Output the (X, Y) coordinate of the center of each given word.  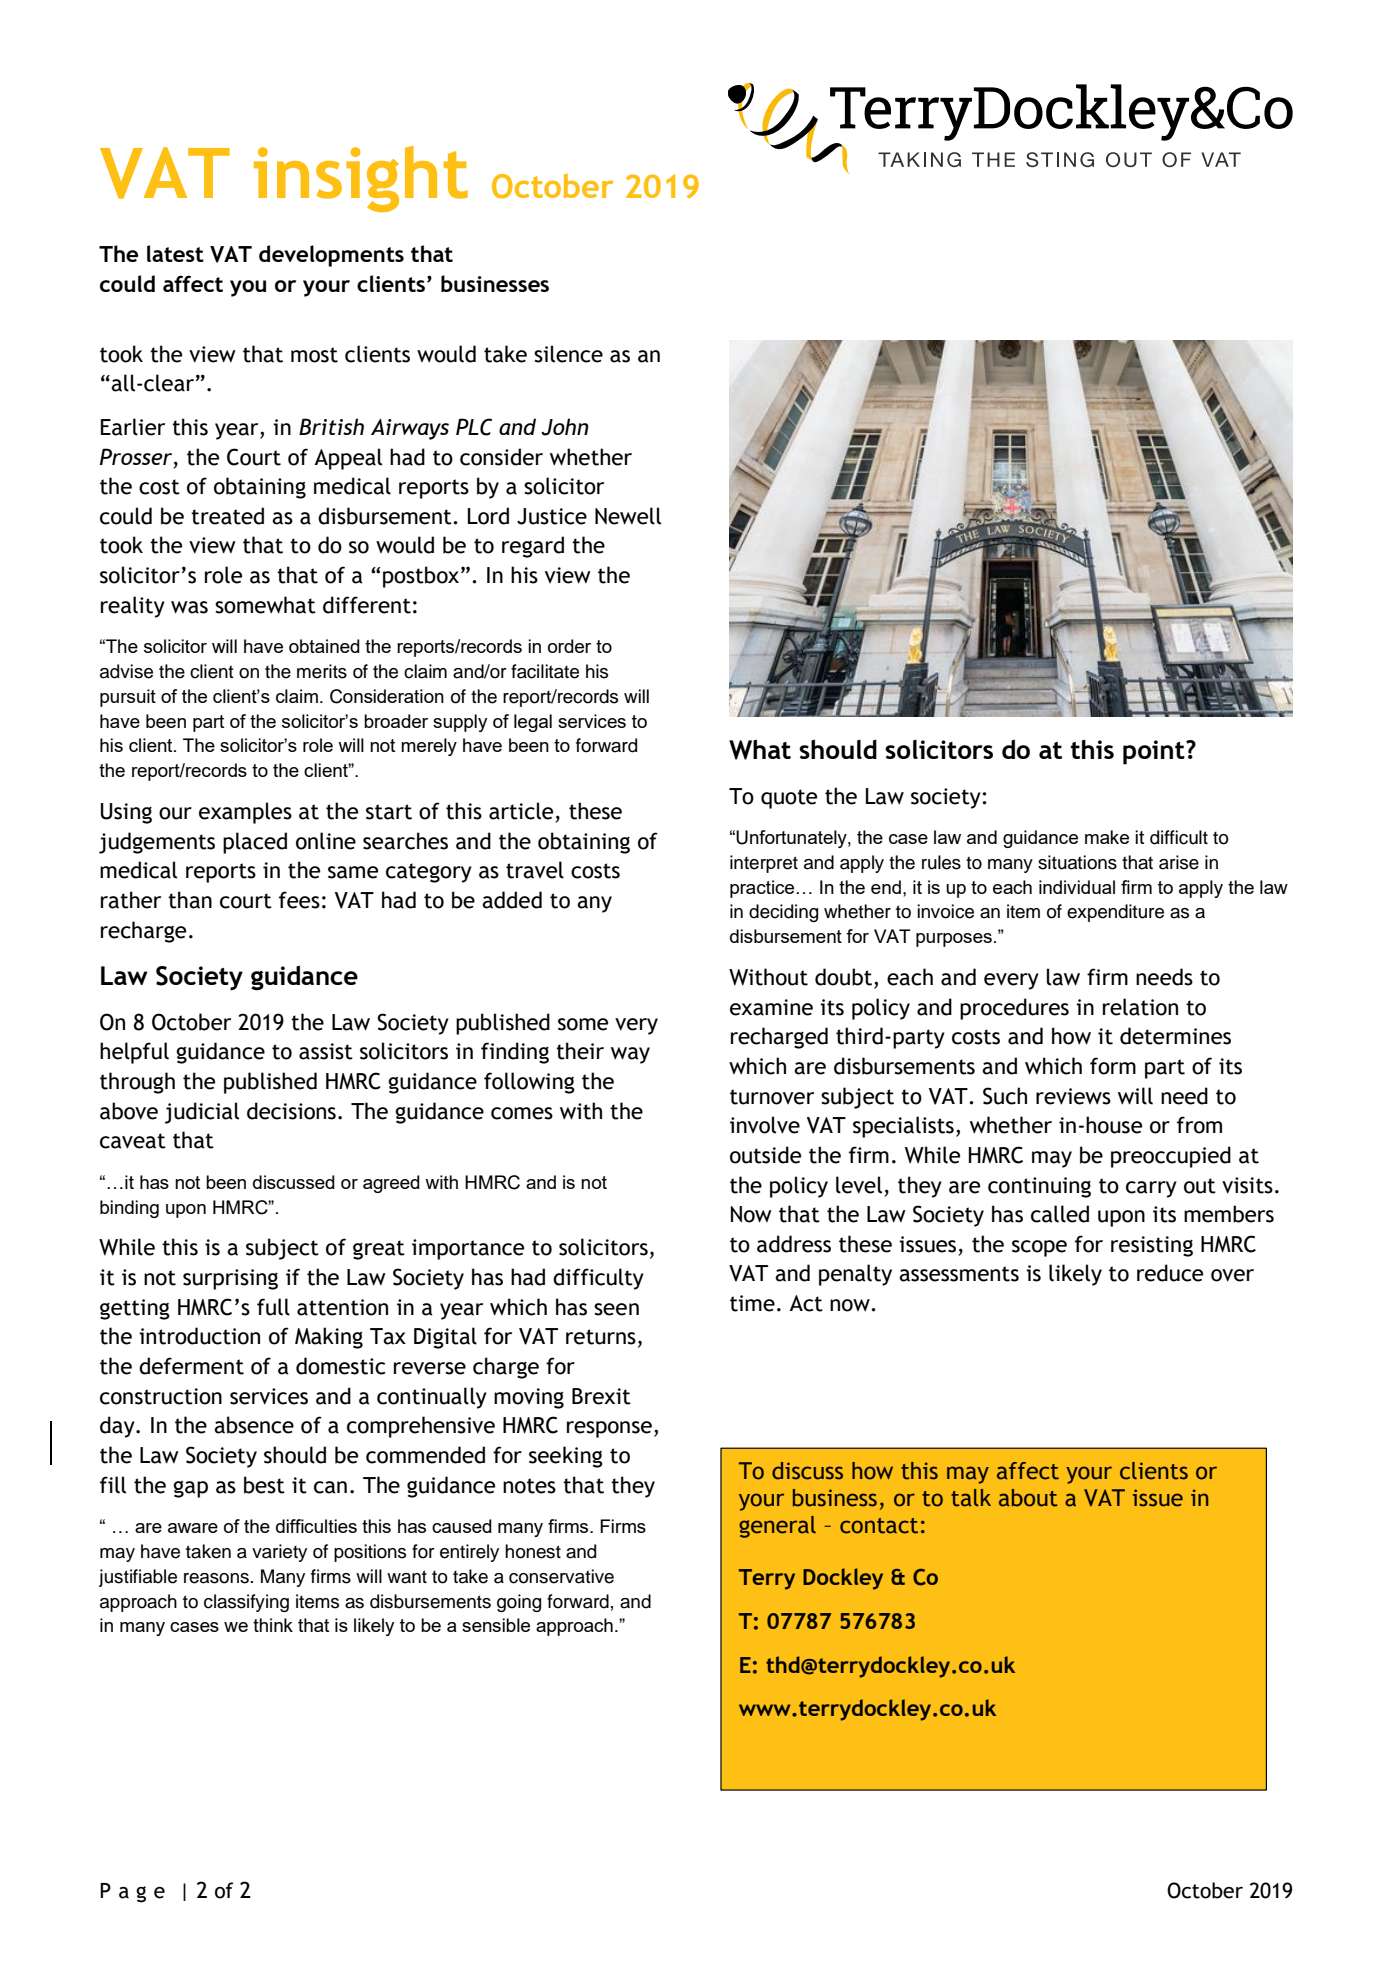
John (565, 427)
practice (763, 889)
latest (175, 253)
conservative (561, 1576)
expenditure (1115, 913)
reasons (216, 1578)
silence (568, 354)
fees (299, 900)
